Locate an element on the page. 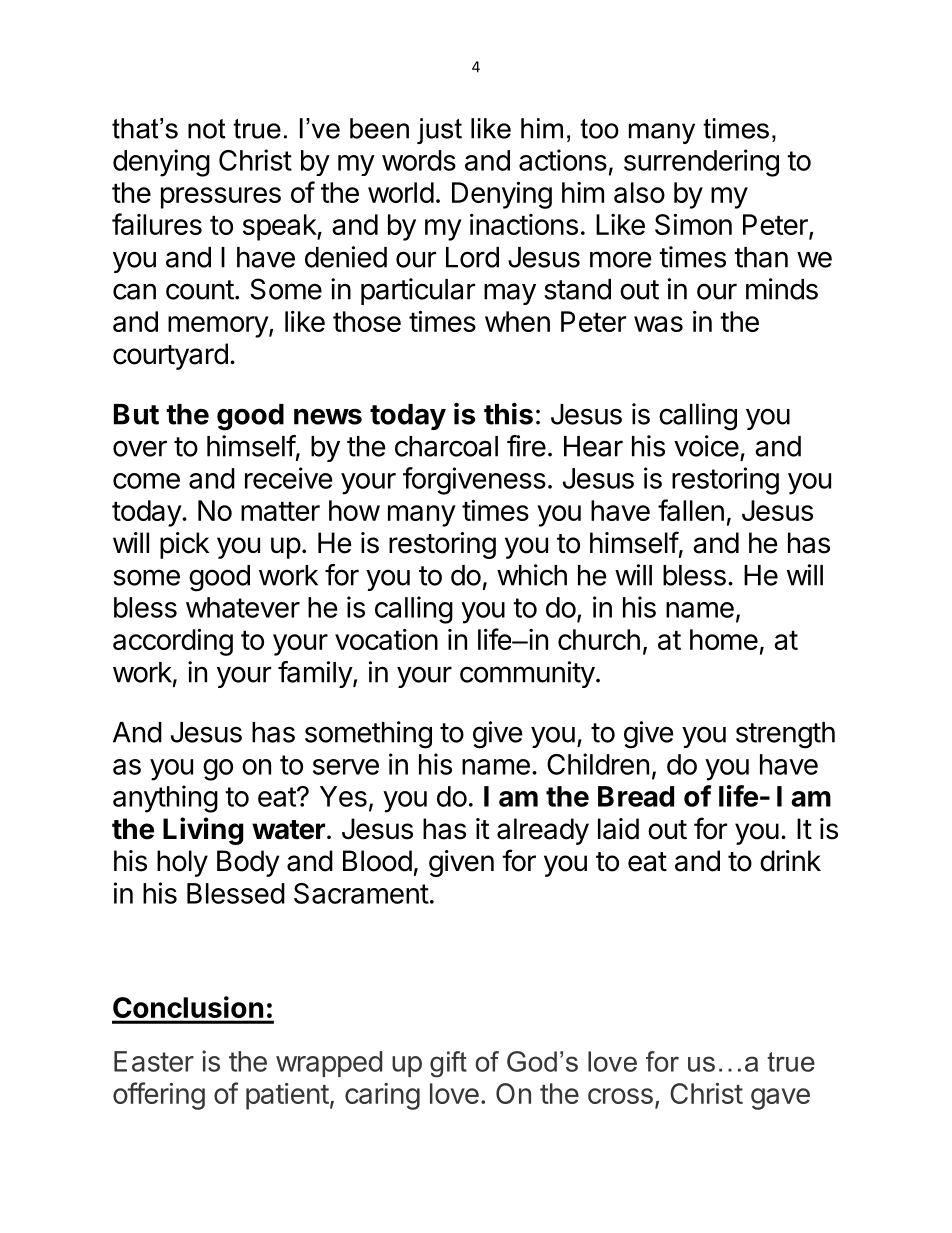 This page has width=952, height=1233. just is located at coordinates (439, 131).
